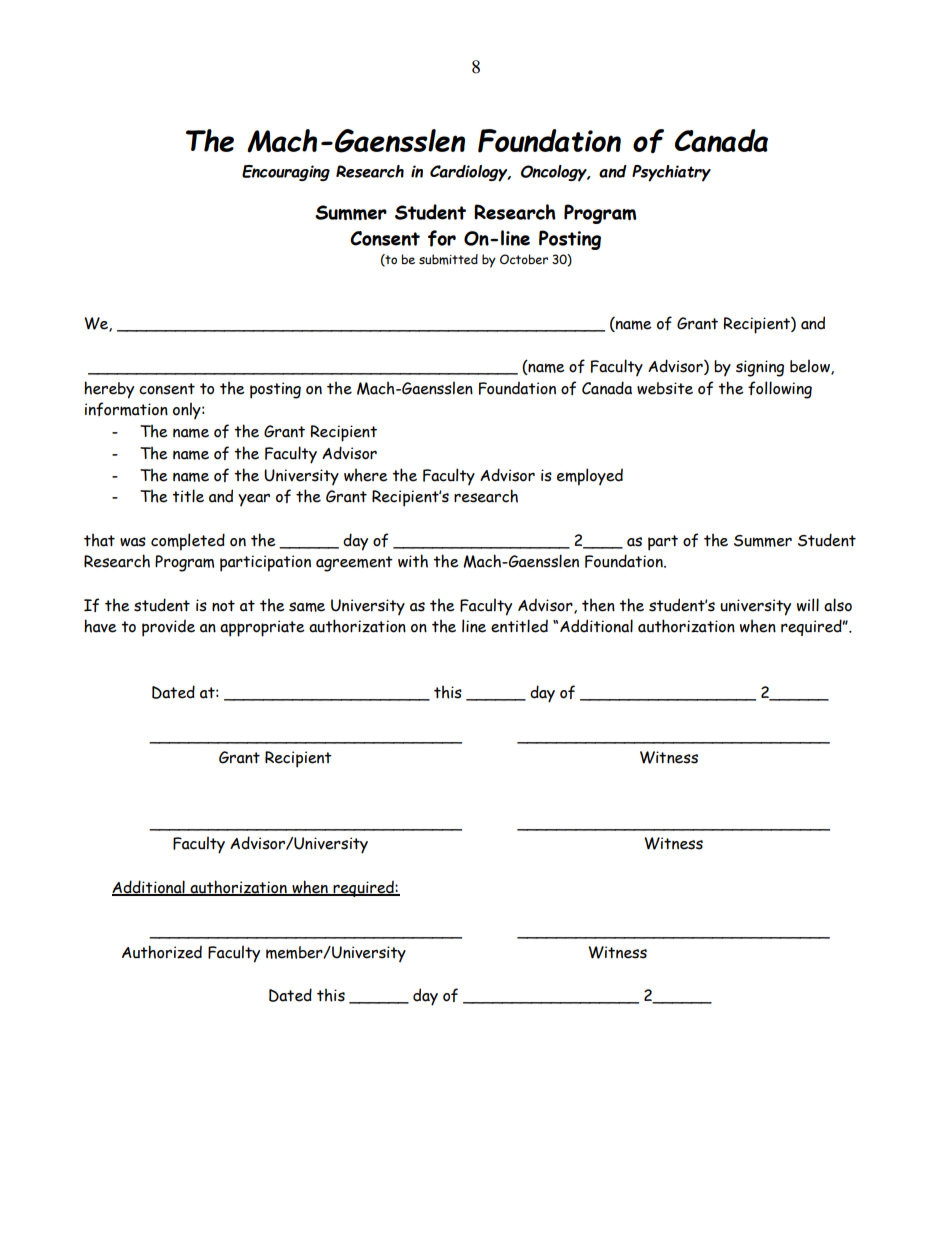  What do you see at coordinates (262, 628) in the page?
I see `appropriate` at bounding box center [262, 628].
